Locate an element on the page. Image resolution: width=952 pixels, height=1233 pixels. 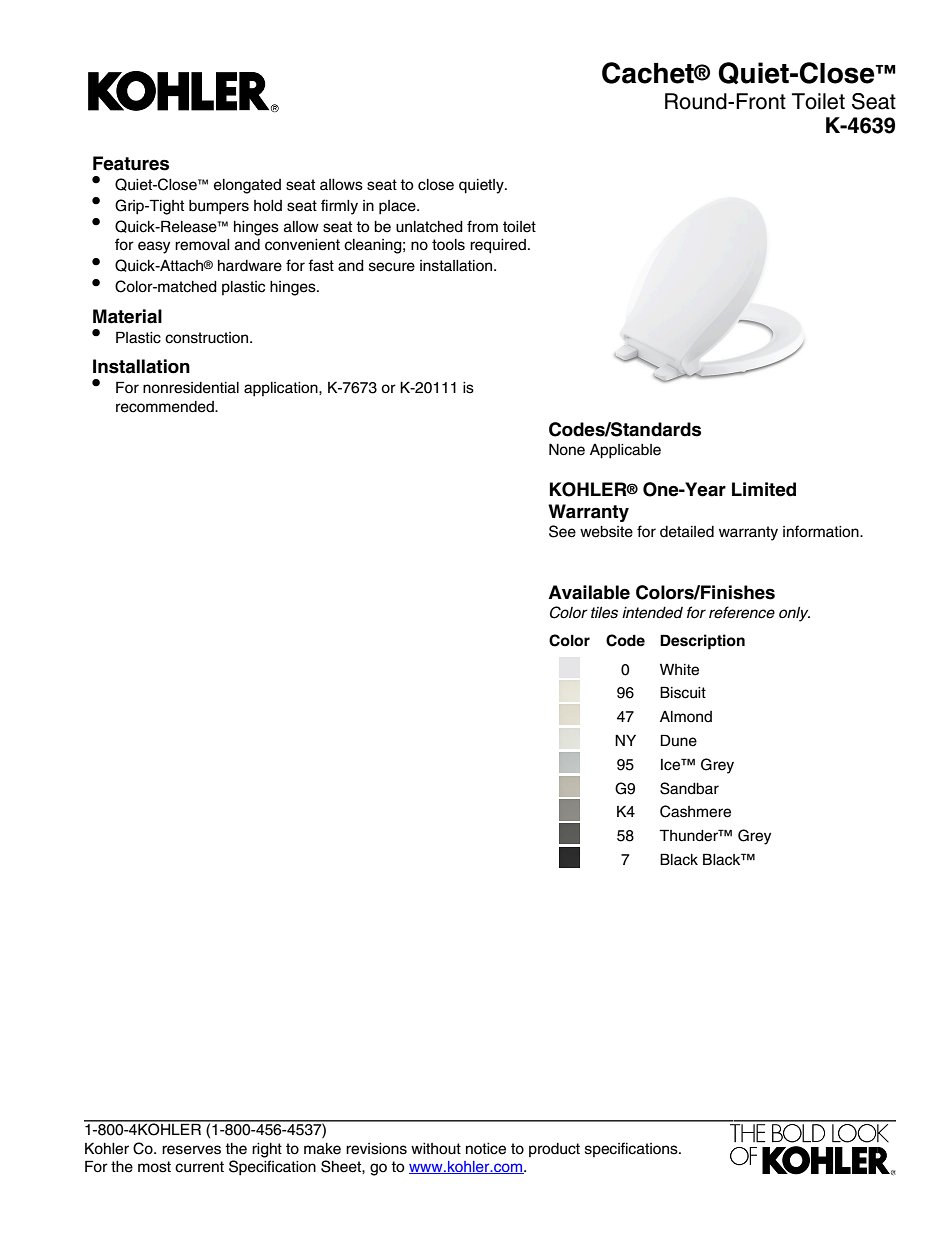
required is located at coordinates (498, 246).
